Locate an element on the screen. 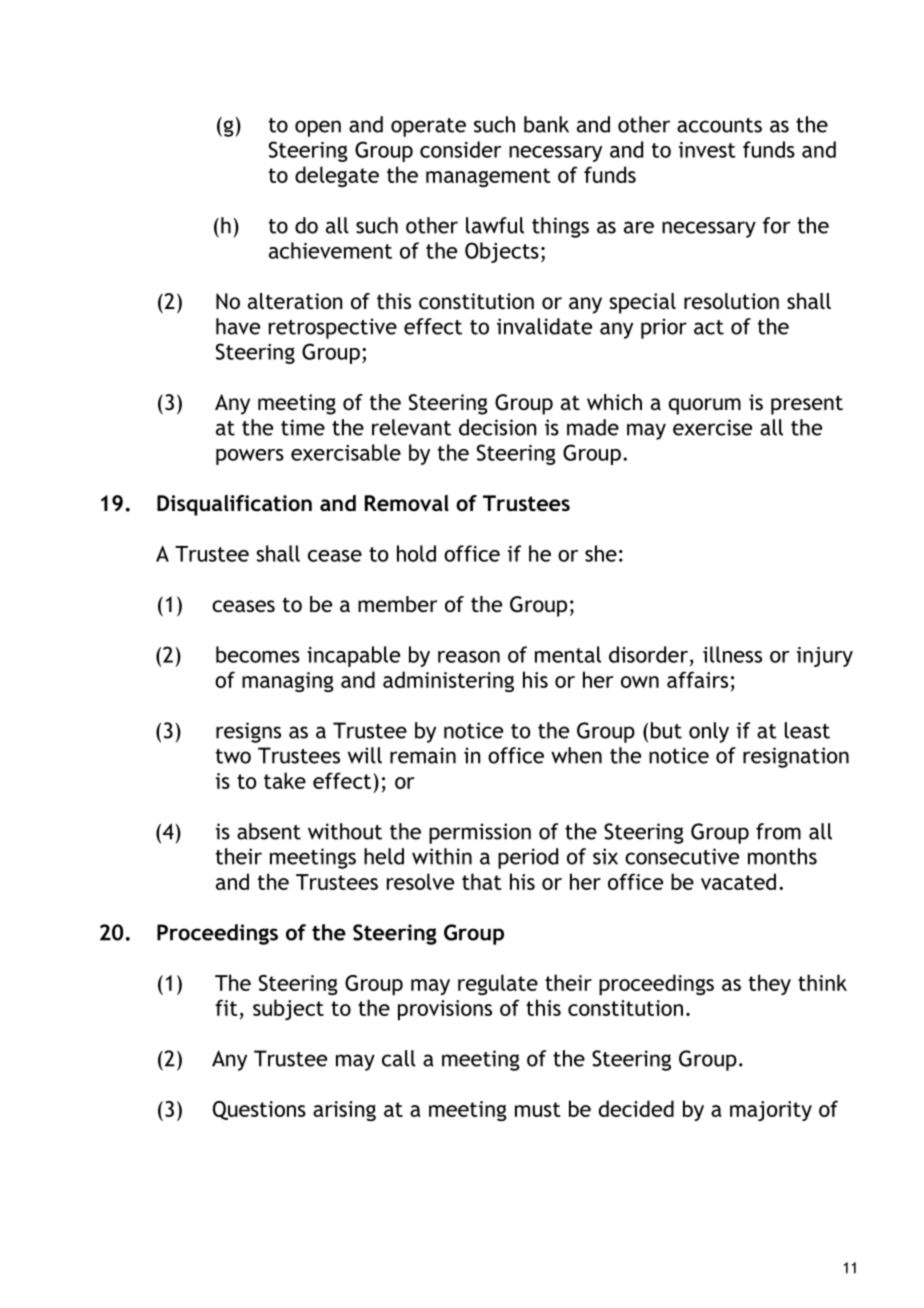 The width and height of the screenshot is (924, 1308). open is located at coordinates (318, 128).
